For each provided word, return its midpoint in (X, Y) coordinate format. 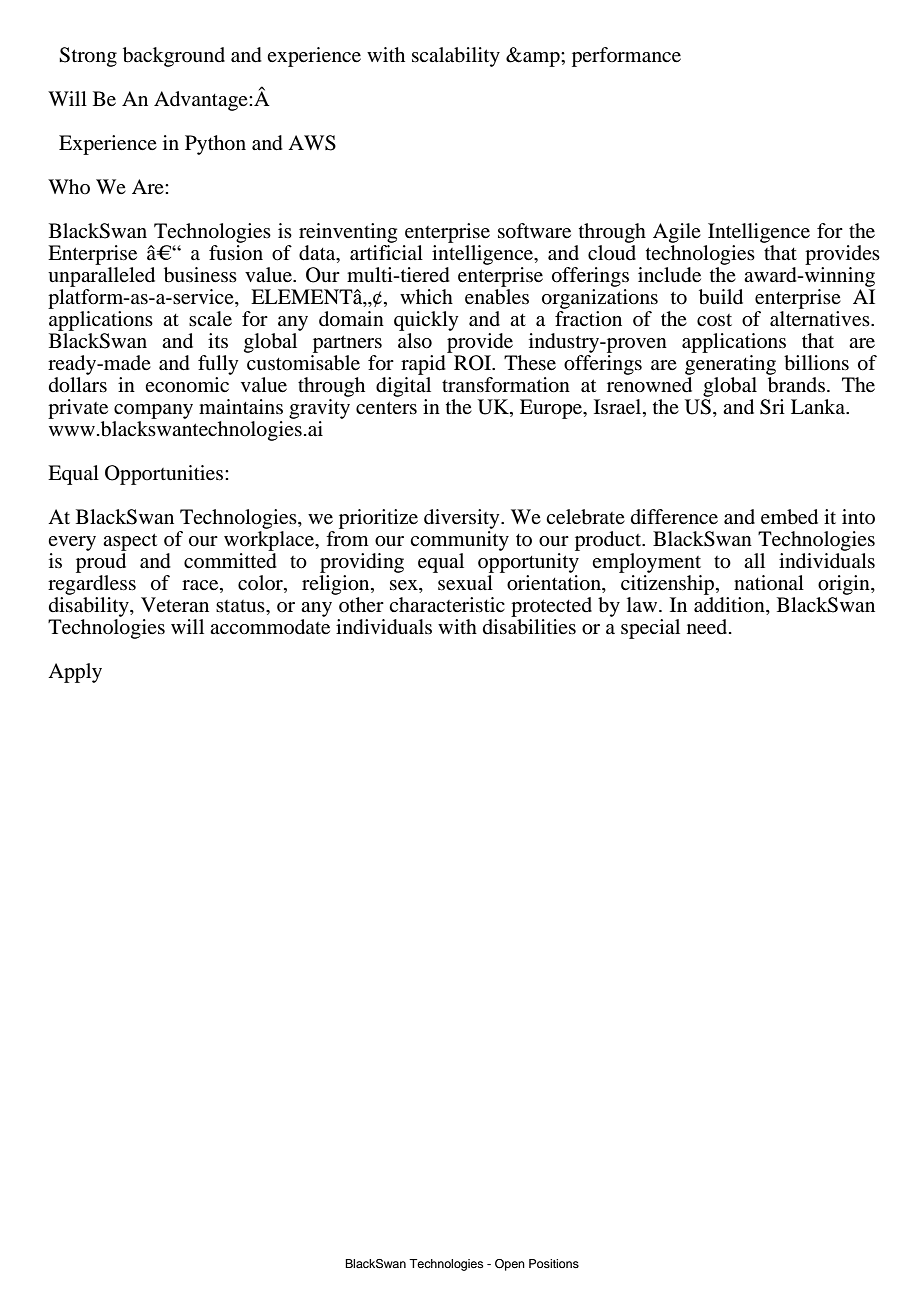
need (708, 626)
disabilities (529, 627)
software (534, 231)
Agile (677, 233)
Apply (75, 673)
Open (510, 1265)
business (200, 275)
